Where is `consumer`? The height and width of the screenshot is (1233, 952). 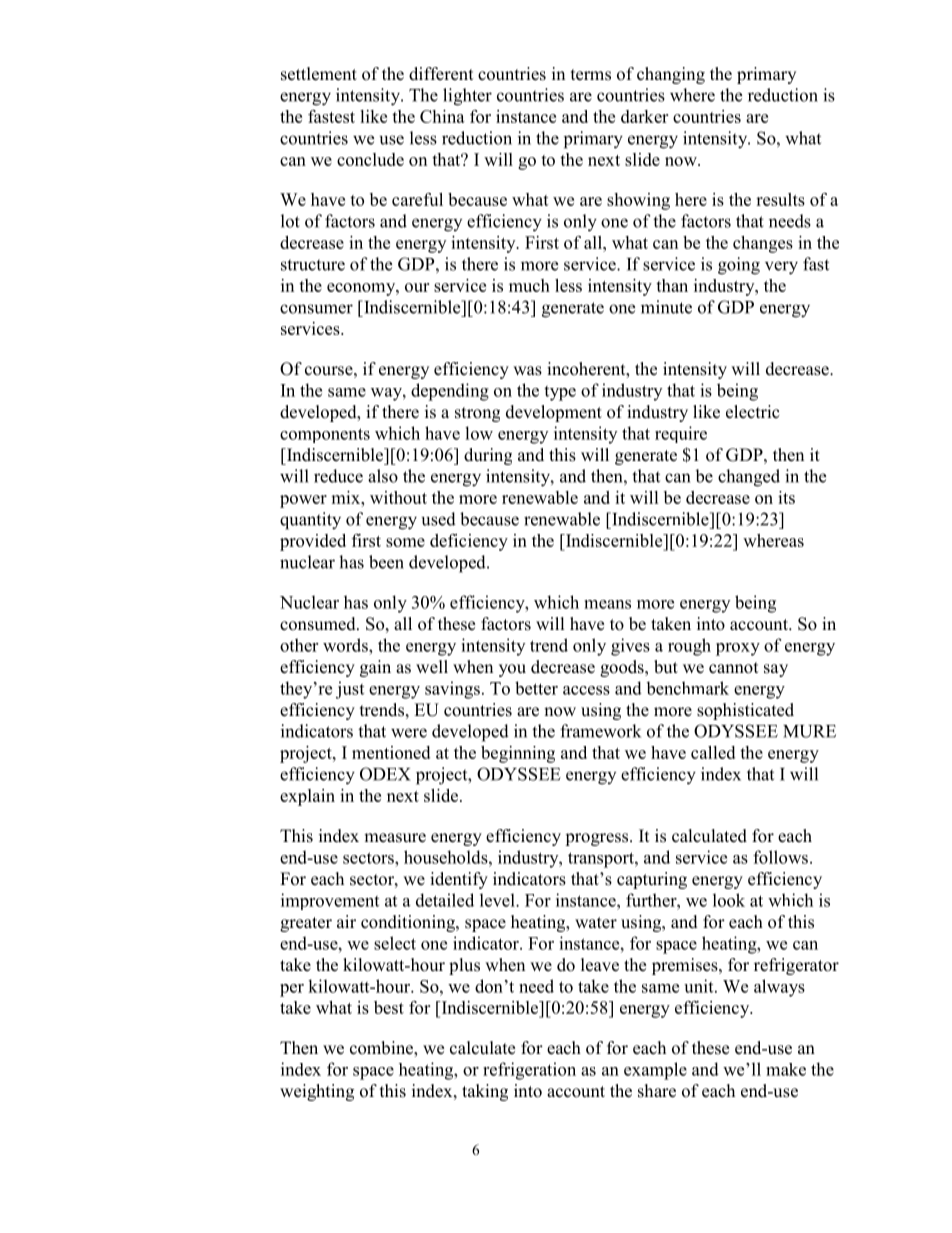 consumer is located at coordinates (316, 309).
